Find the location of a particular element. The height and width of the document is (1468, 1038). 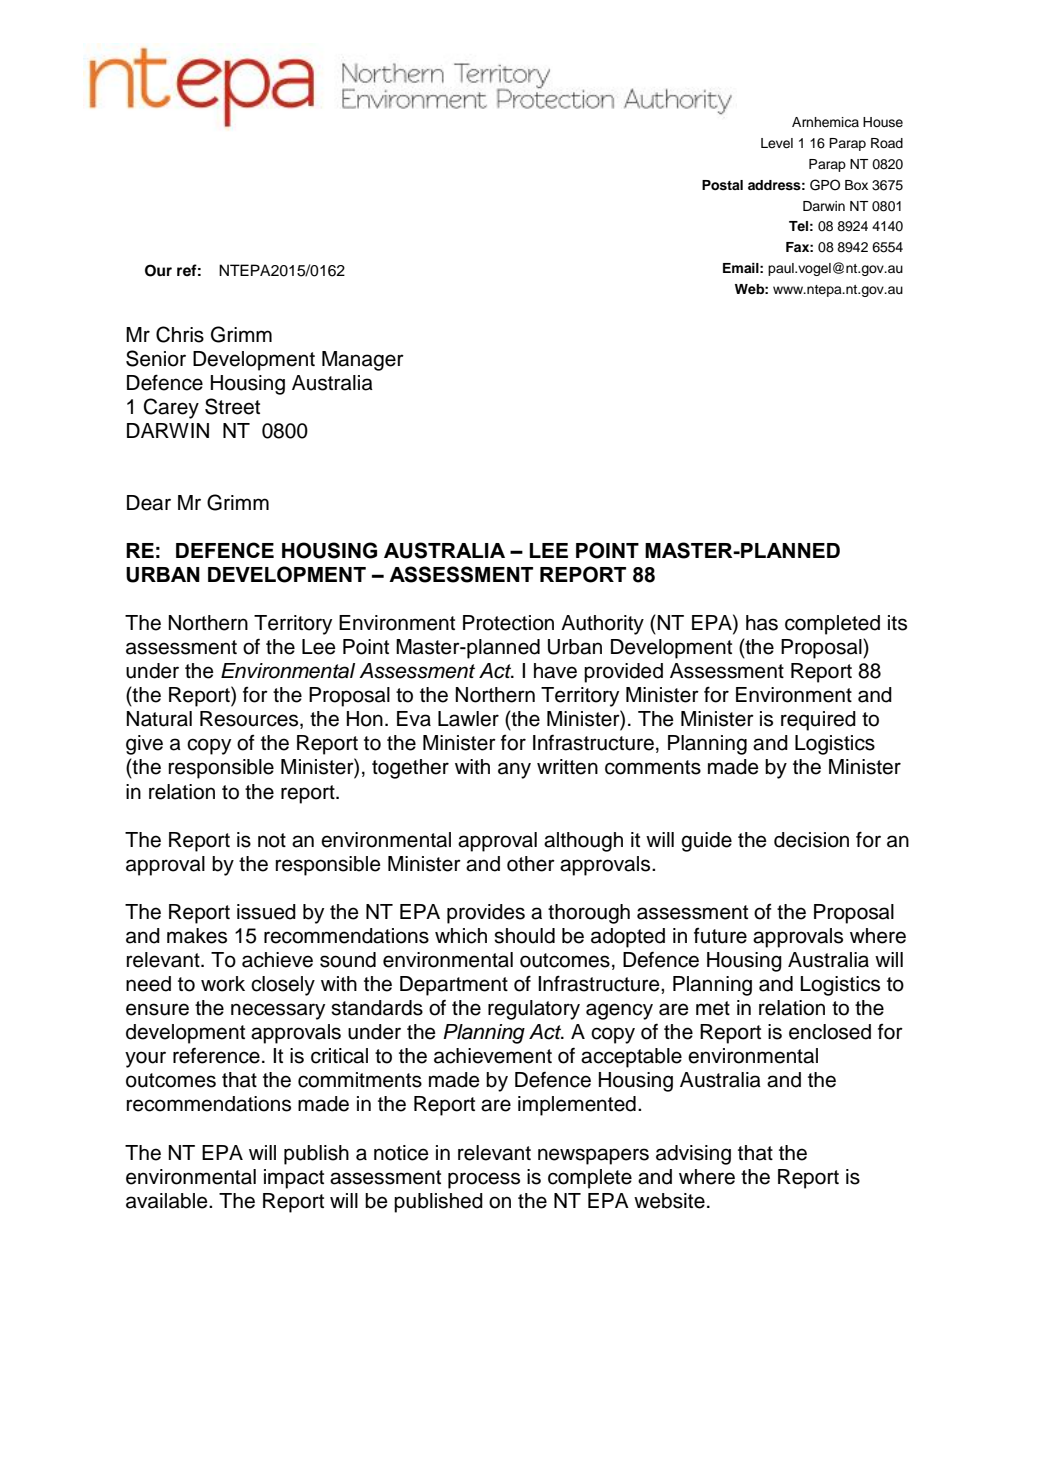

has is located at coordinates (762, 623).
